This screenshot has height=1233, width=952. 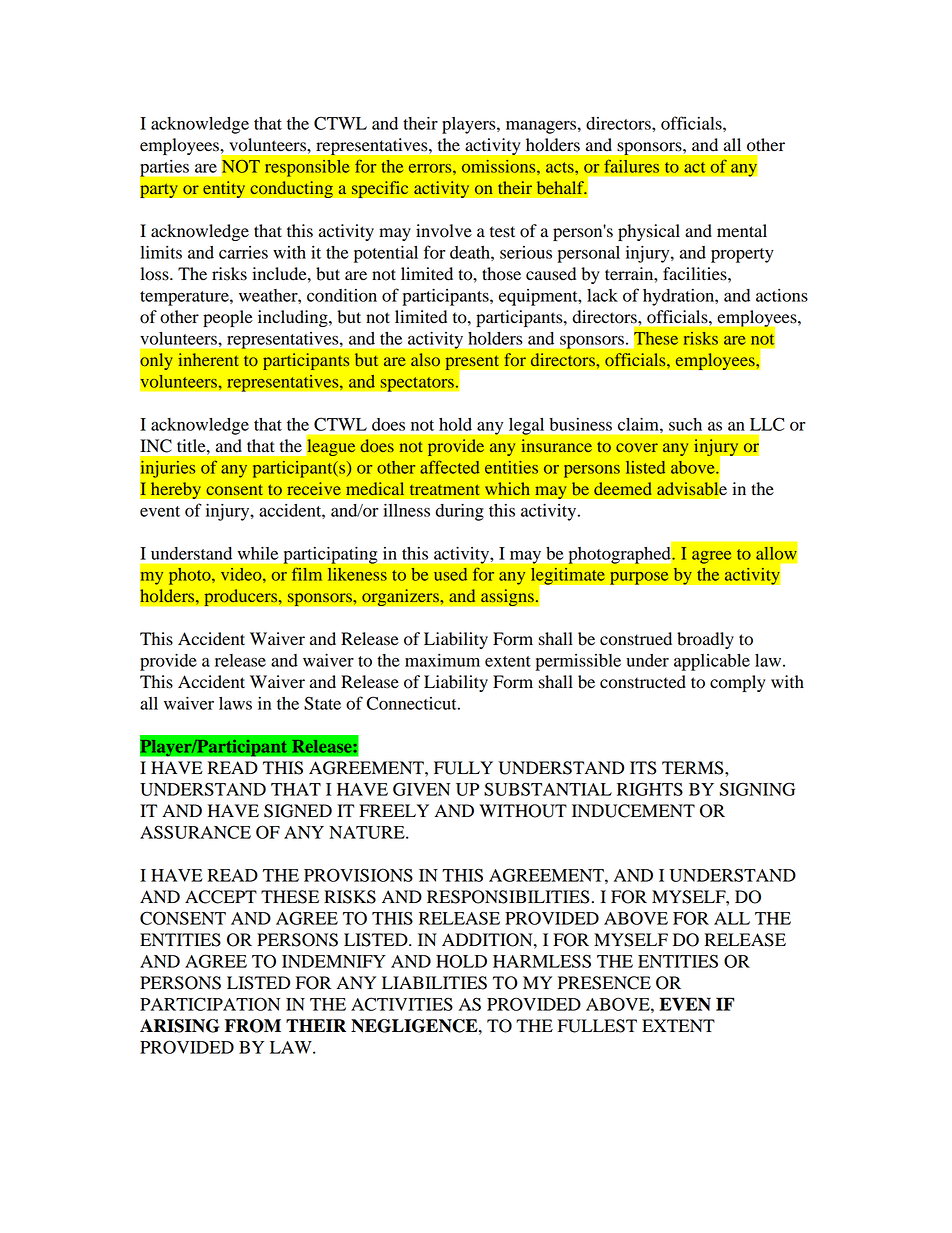 What do you see at coordinates (705, 640) in the screenshot?
I see `broadly` at bounding box center [705, 640].
